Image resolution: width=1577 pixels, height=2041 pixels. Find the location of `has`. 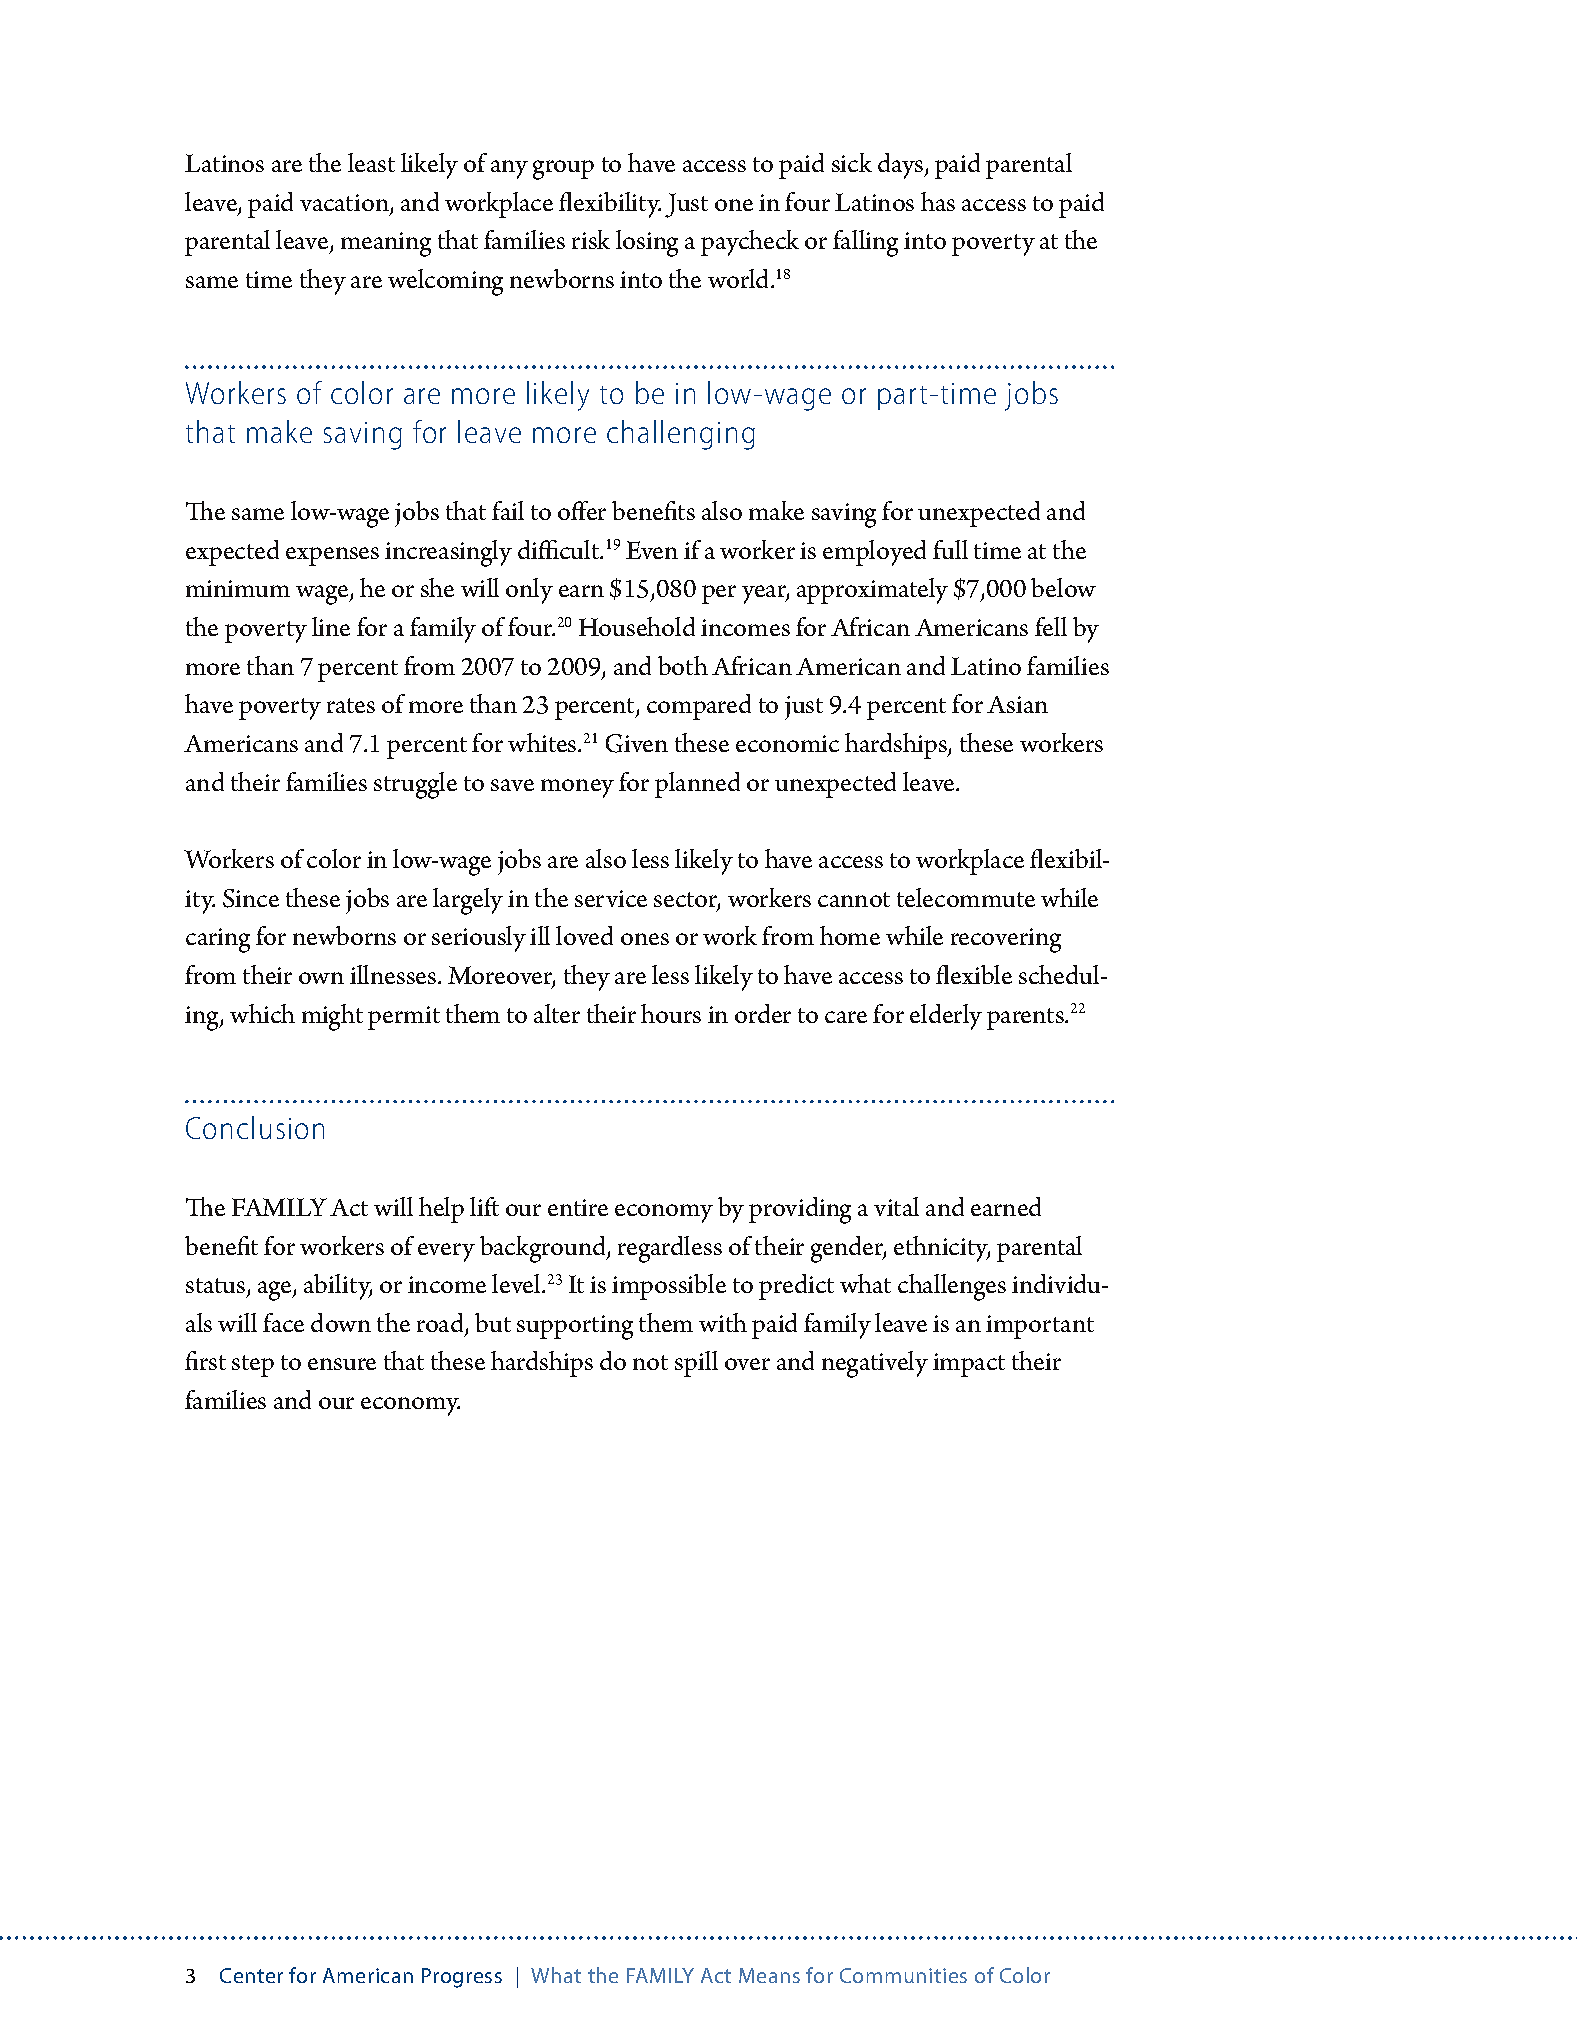

has is located at coordinates (938, 201).
